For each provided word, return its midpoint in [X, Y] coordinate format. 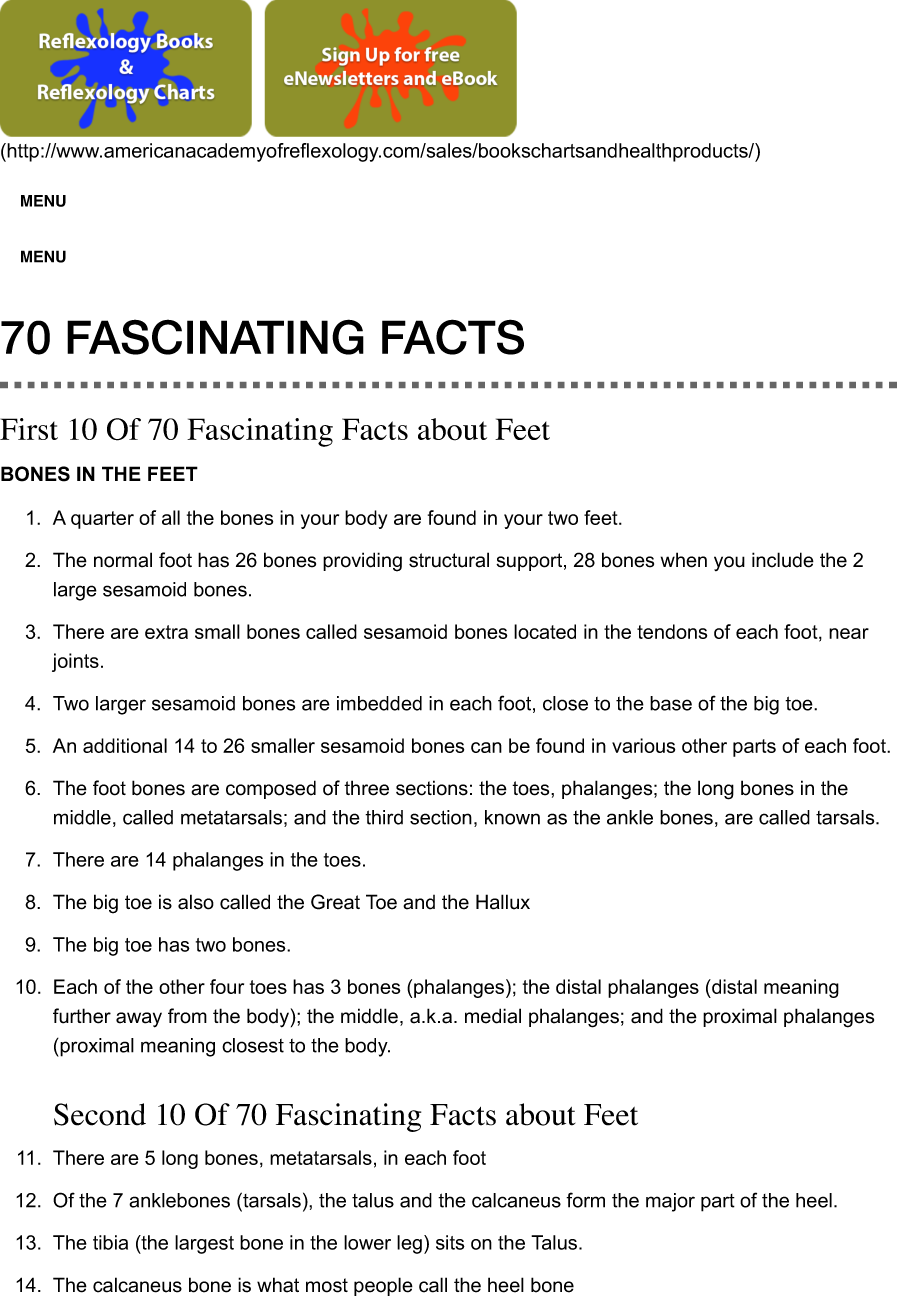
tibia [110, 1242]
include [783, 560]
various [643, 745]
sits [450, 1242]
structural [449, 560]
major [670, 1202]
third [384, 817]
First [29, 429]
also [196, 902]
